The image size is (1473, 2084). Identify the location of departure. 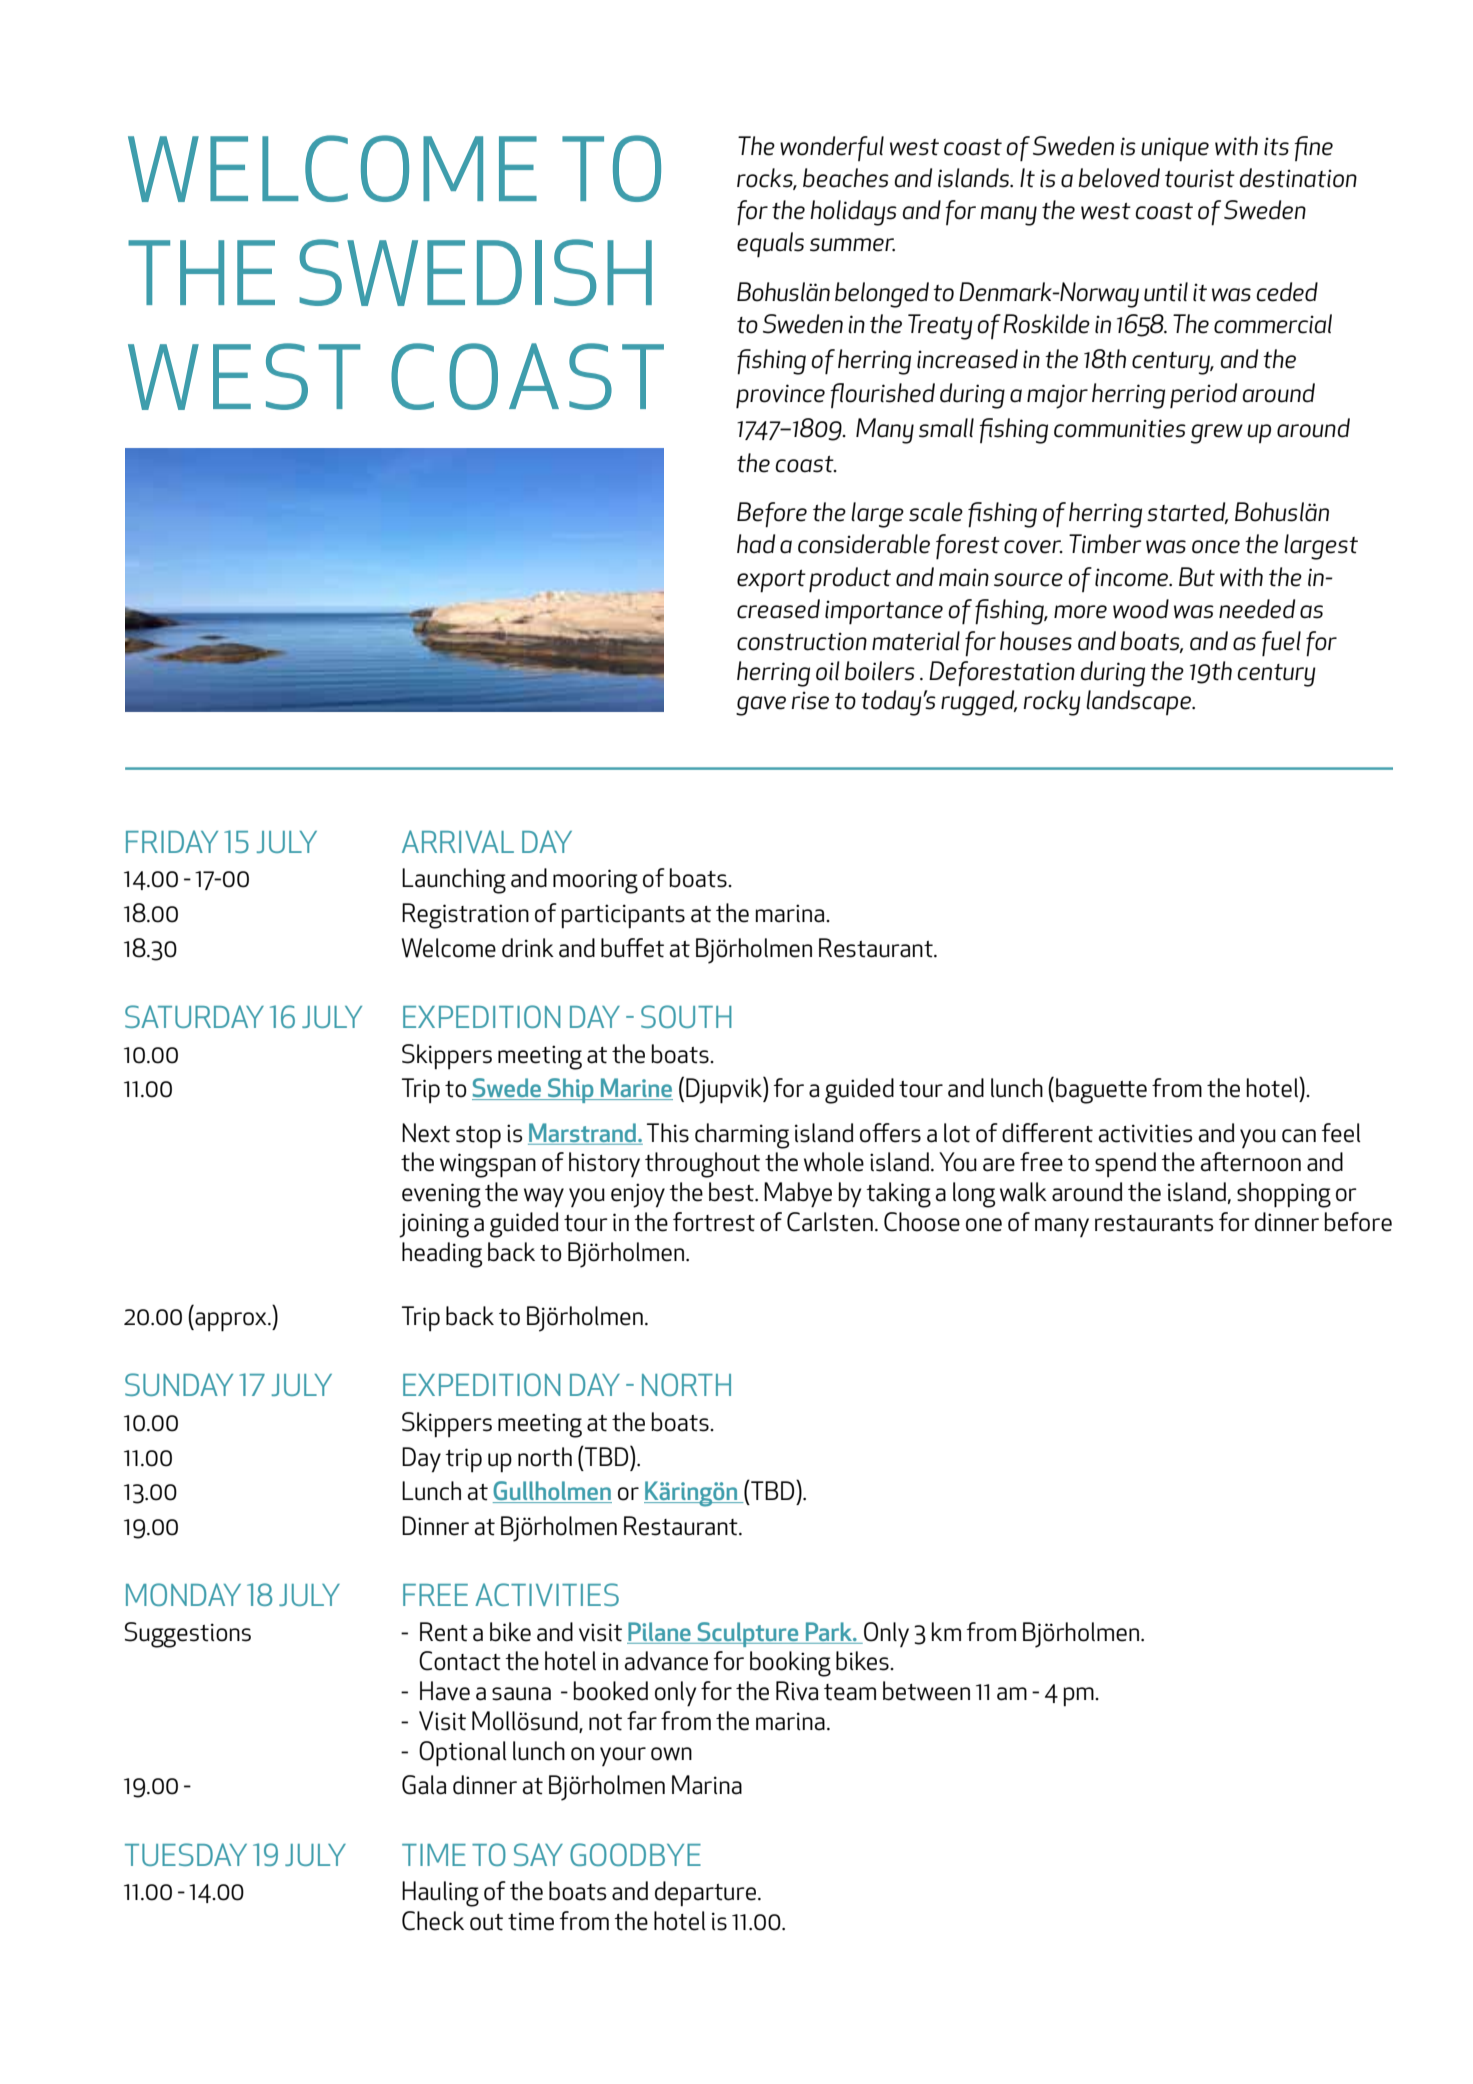
(705, 1893).
